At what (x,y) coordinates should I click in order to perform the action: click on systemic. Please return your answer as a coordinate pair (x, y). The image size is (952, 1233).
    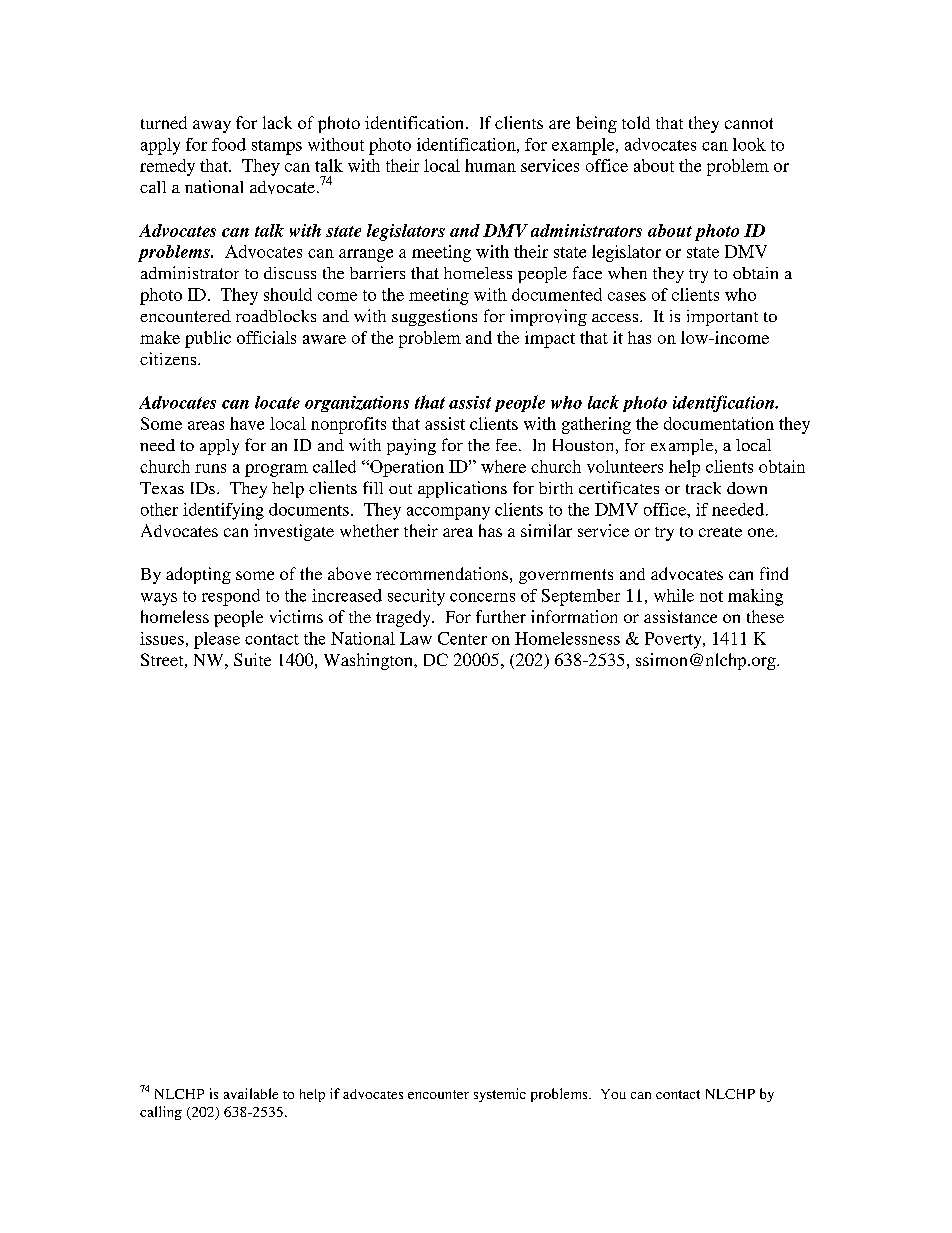
    Looking at the image, I should click on (500, 1095).
